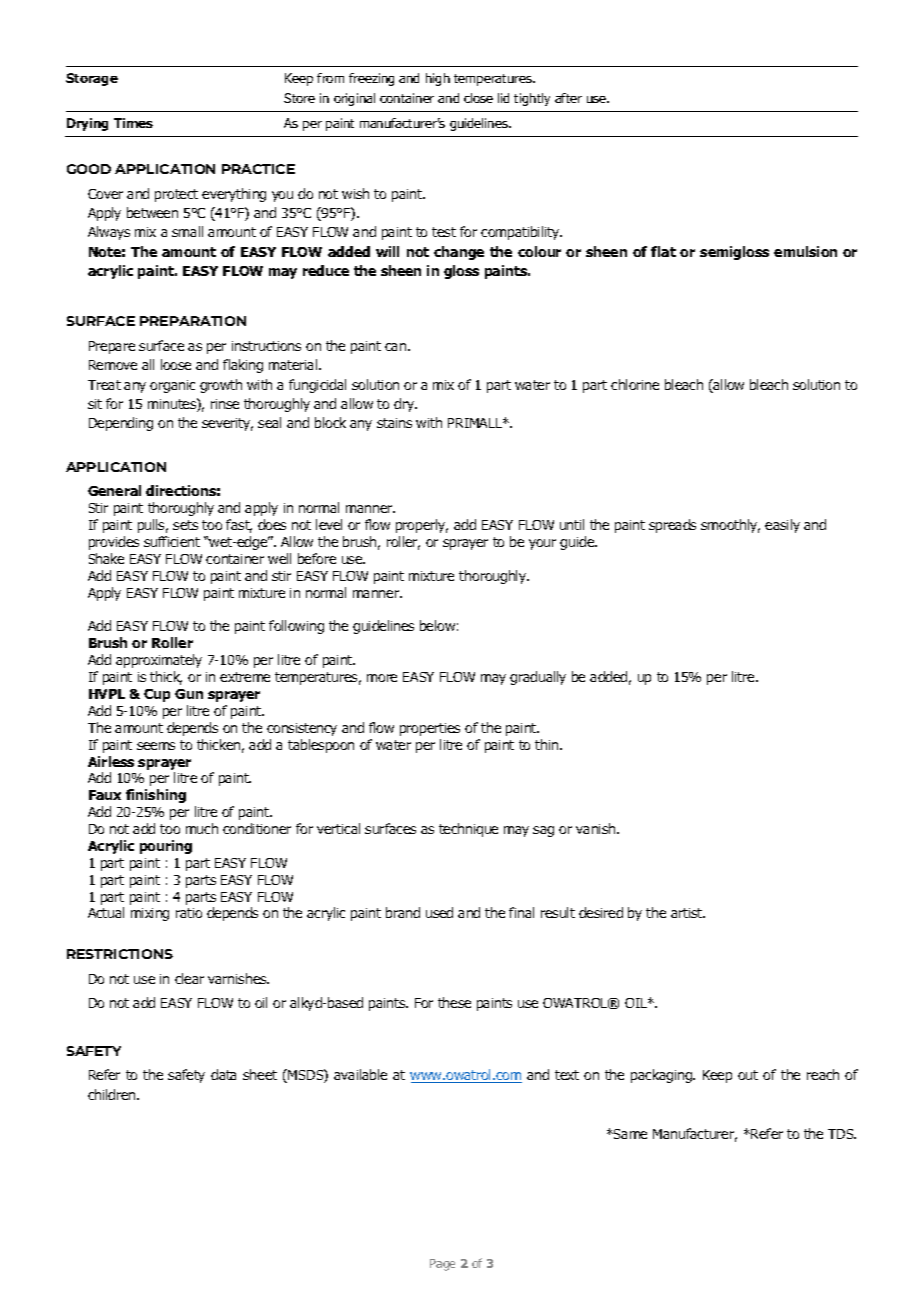  Describe the element at coordinates (159, 661) in the page. I see `approximately` at that location.
